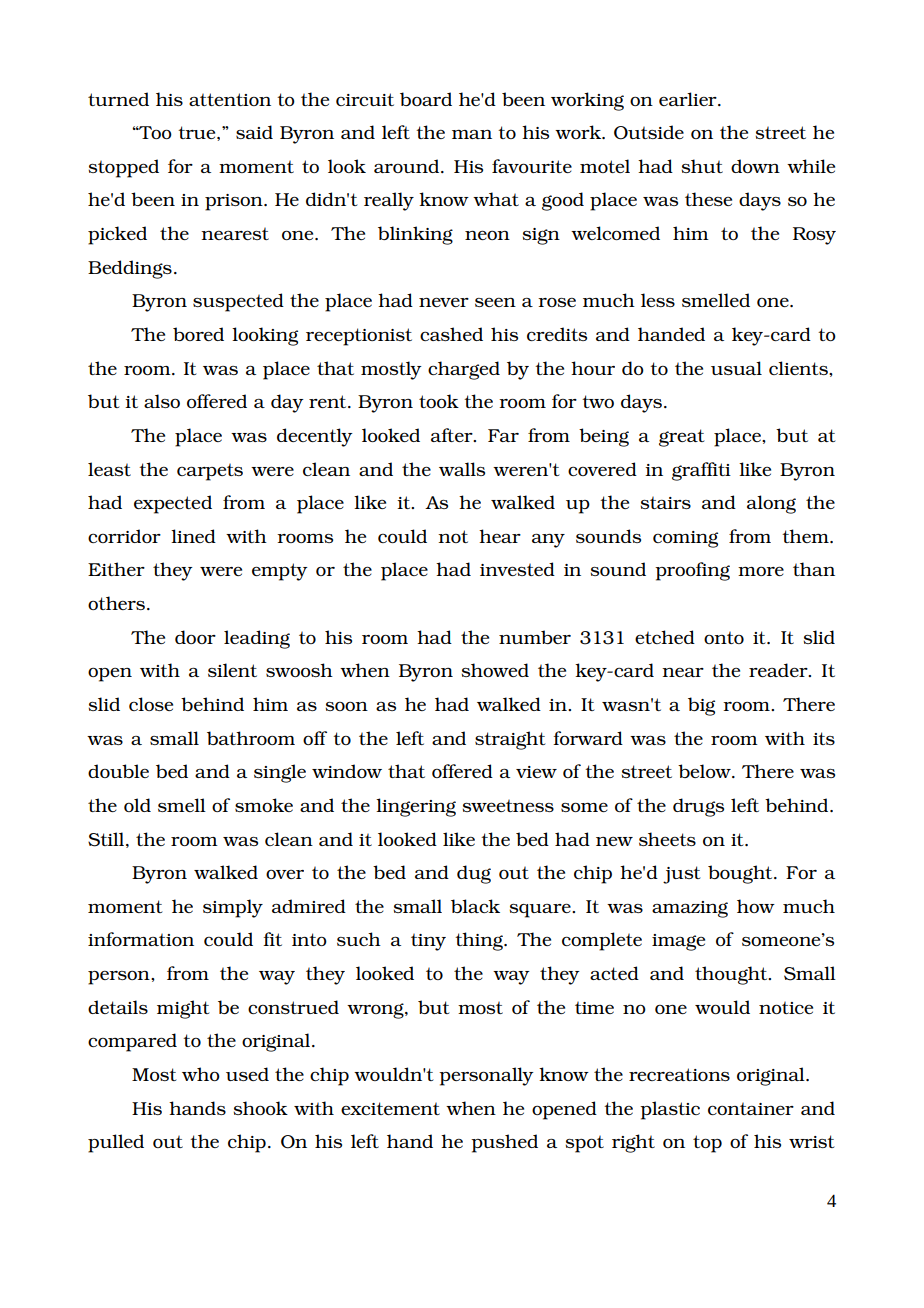 This page has height=1308, width=924. What do you see at coordinates (472, 134) in the page?
I see `man` at bounding box center [472, 134].
